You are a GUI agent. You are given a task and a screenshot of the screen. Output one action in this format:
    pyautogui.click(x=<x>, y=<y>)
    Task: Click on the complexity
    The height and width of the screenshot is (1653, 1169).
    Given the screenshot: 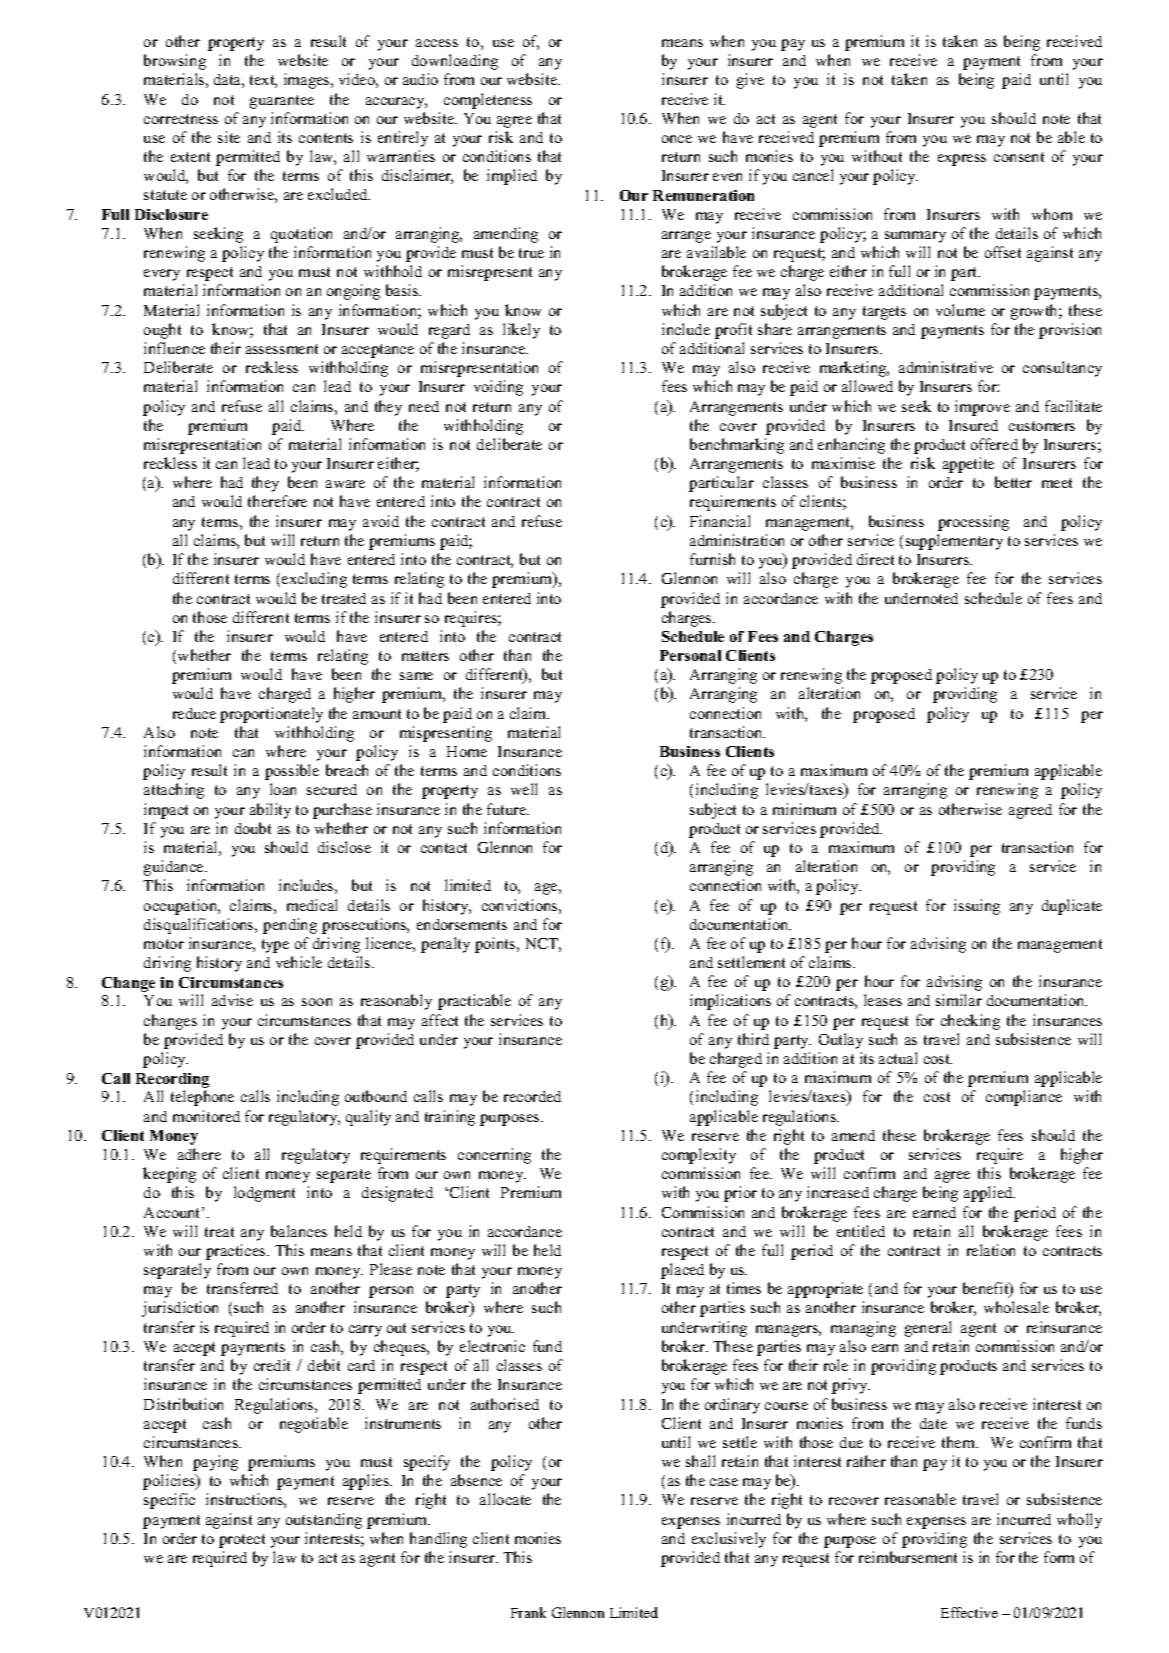 What is the action you would take?
    pyautogui.click(x=699, y=1156)
